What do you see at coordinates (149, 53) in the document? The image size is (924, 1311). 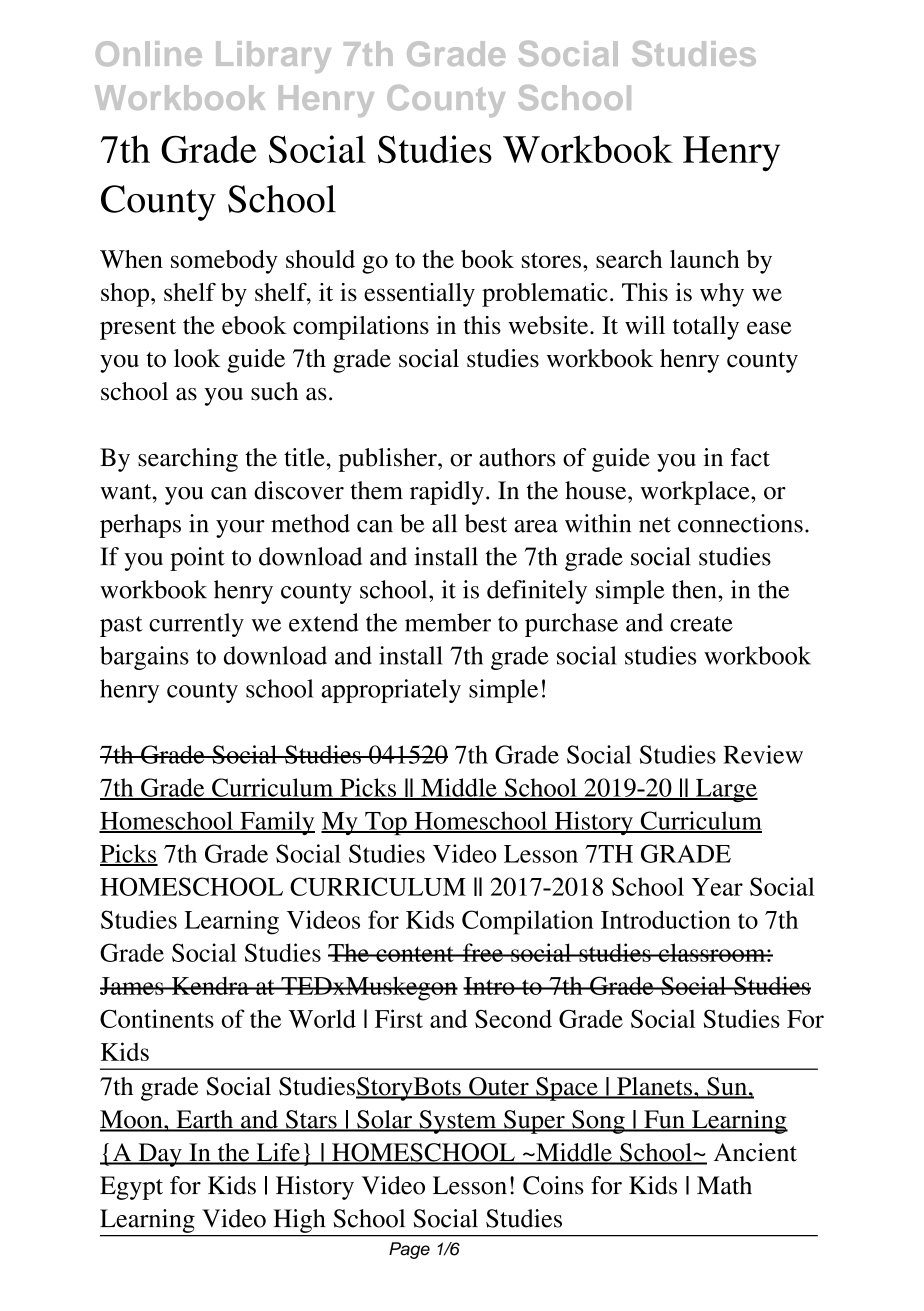 I see `Online` at bounding box center [149, 53].
